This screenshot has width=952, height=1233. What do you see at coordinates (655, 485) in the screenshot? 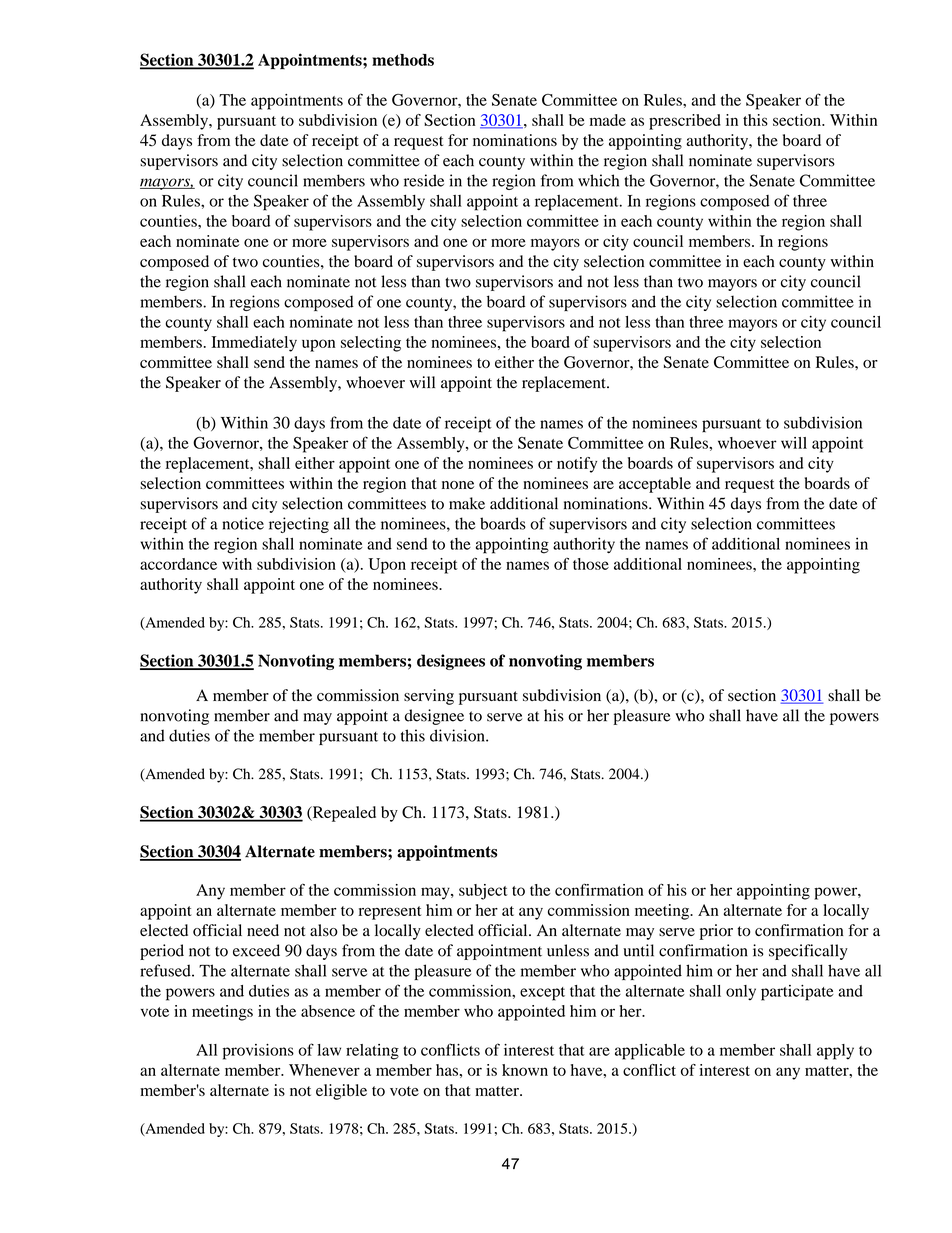
I see `acceptable` at bounding box center [655, 485].
